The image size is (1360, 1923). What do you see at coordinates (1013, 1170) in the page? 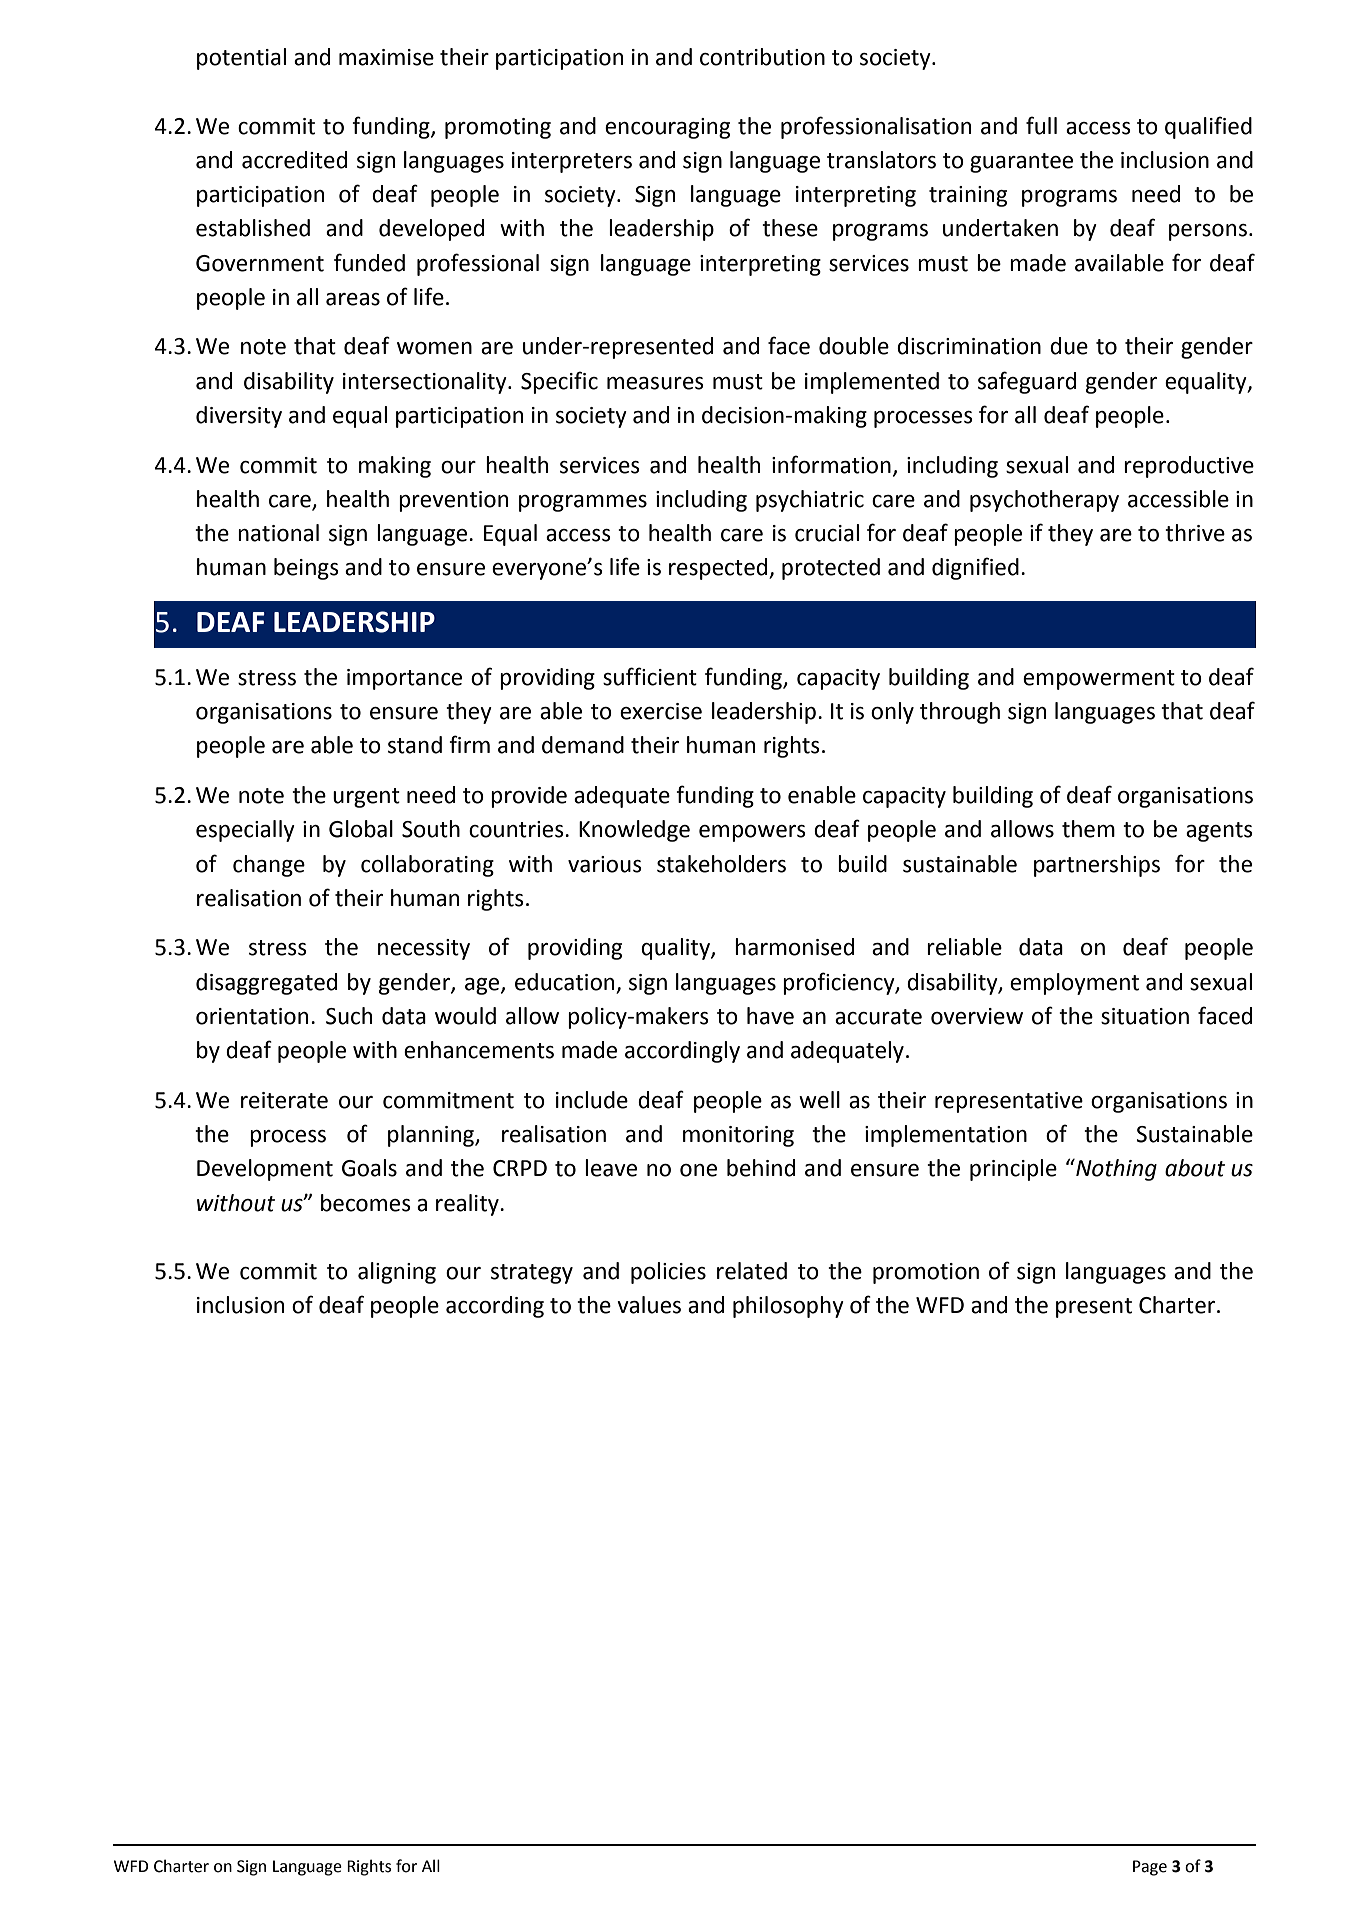
I see `principle` at bounding box center [1013, 1170].
